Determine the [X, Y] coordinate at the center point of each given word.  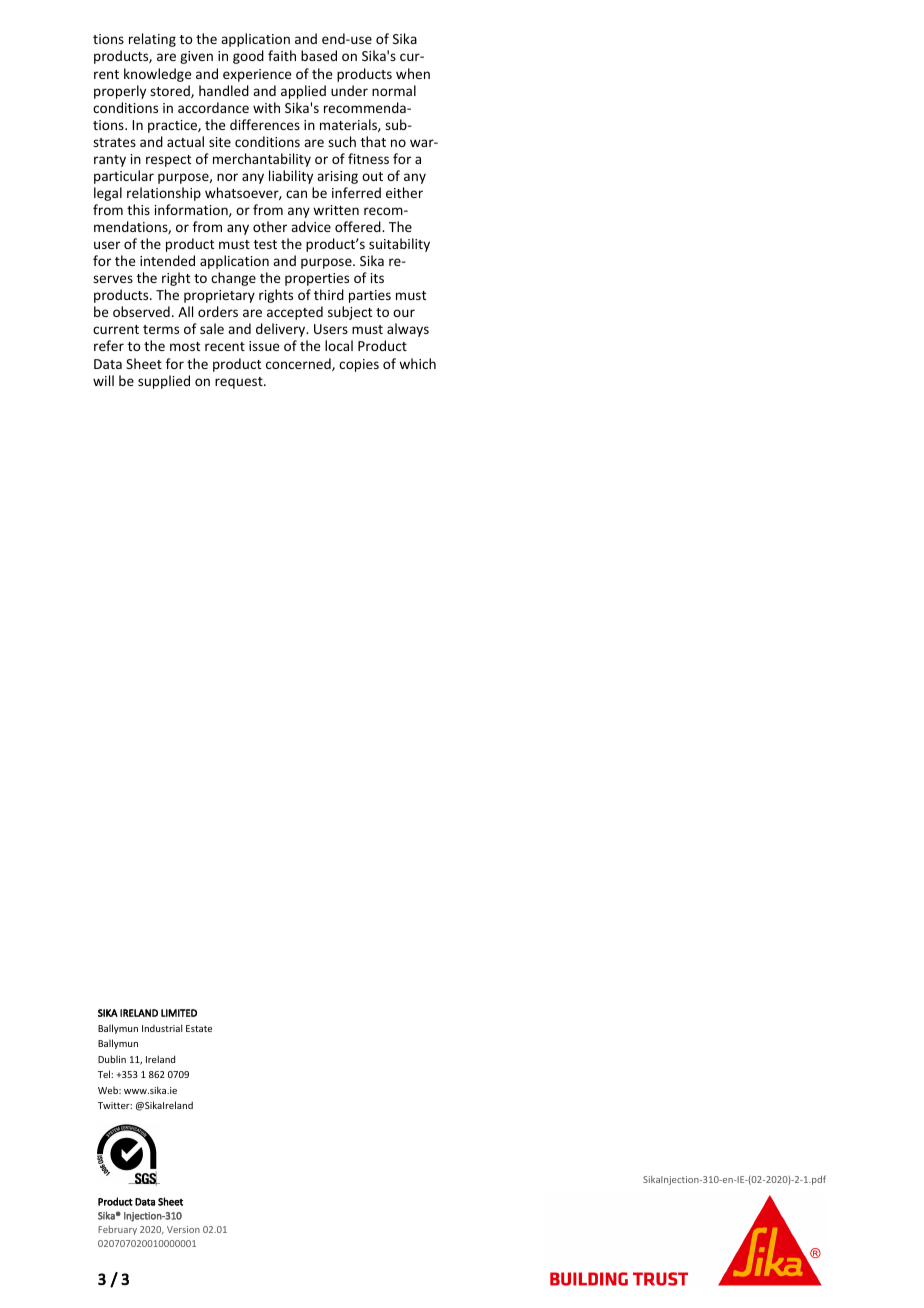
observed [141, 311]
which [417, 363]
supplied [164, 382]
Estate [199, 1028]
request [240, 383]
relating [152, 40]
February [117, 1230]
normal [394, 90]
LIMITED [179, 1013]
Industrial [162, 1028]
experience [257, 75]
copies [359, 365]
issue [264, 346]
